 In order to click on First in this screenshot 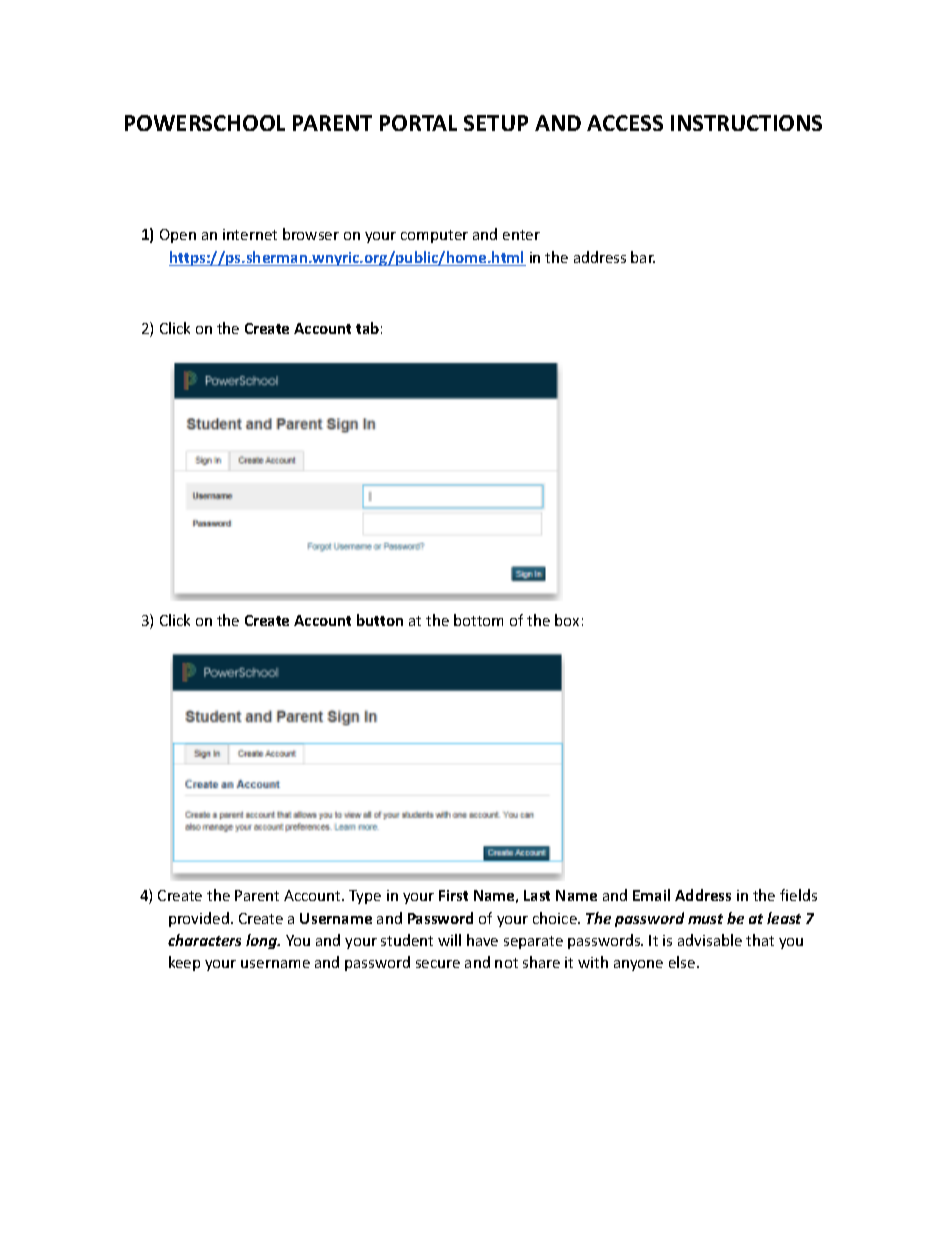, I will do `click(453, 895)`.
